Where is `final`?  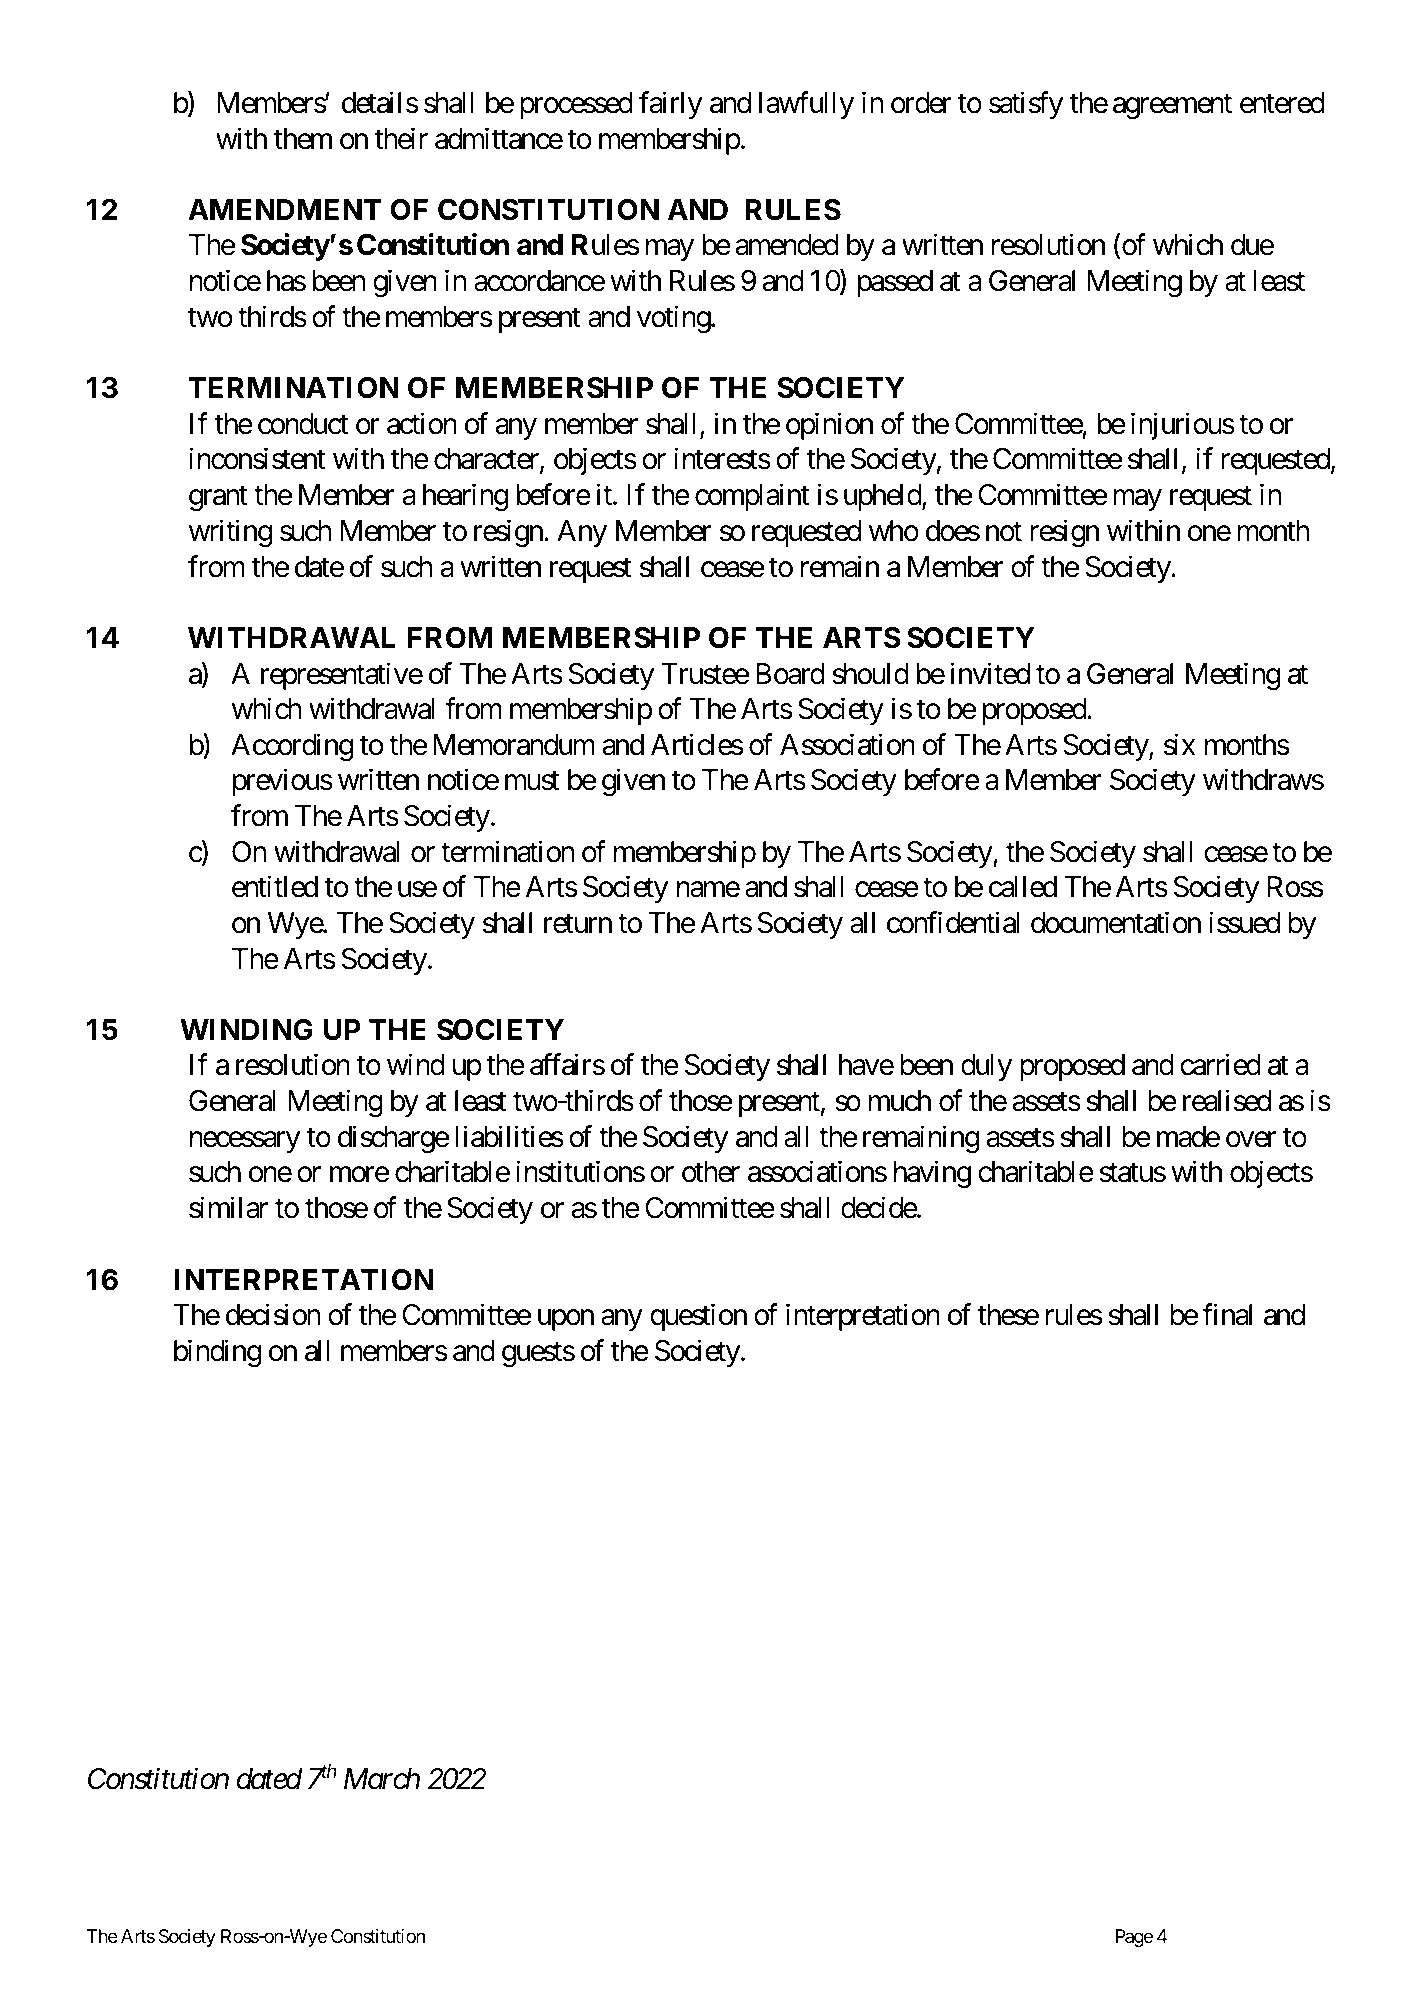
final is located at coordinates (1227, 1315).
